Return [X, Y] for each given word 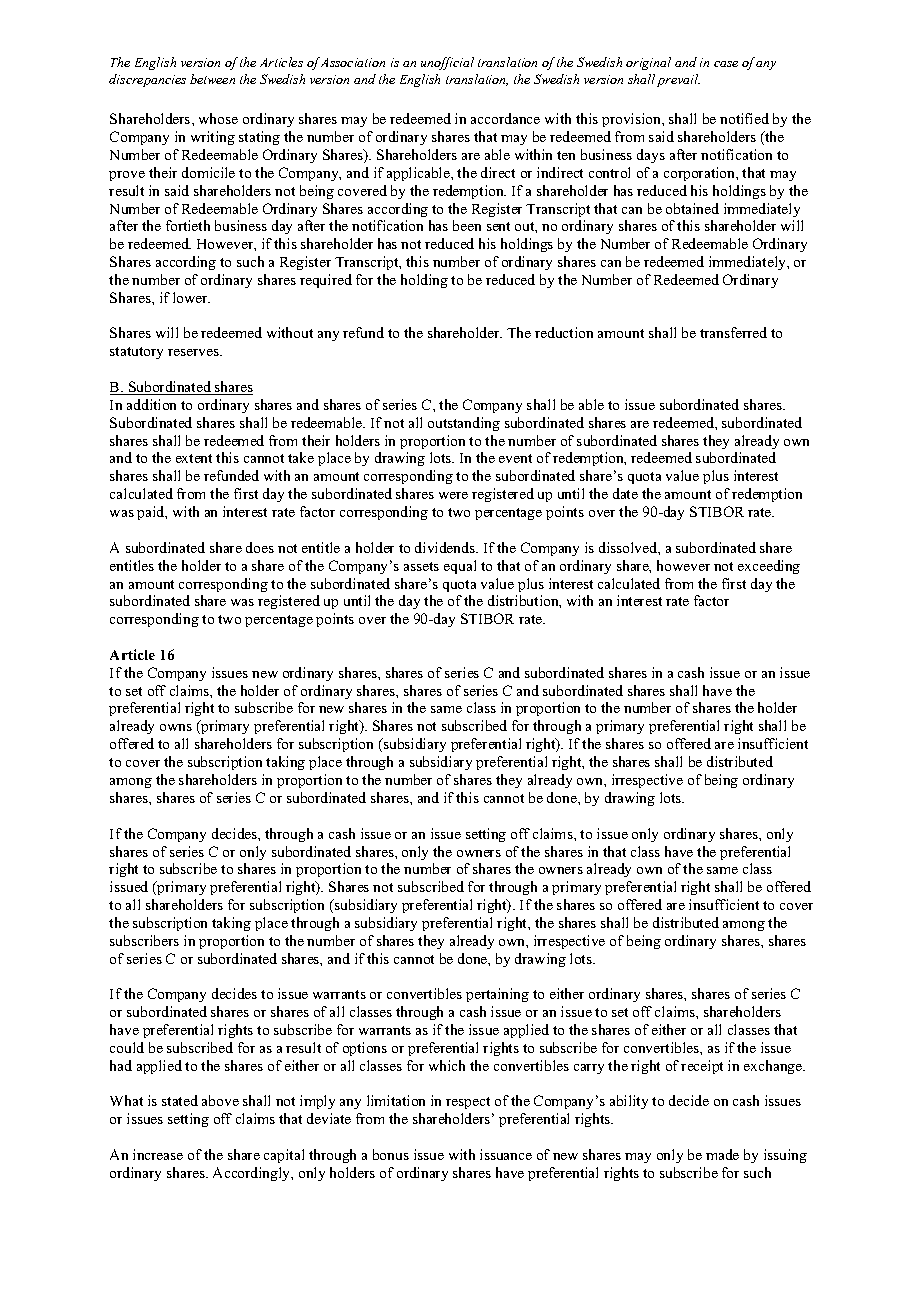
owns [176, 727]
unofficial [447, 63]
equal [460, 567]
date [625, 493]
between [212, 79]
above [220, 1100]
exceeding [769, 567]
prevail [678, 80]
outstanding [464, 424]
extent [194, 458]
